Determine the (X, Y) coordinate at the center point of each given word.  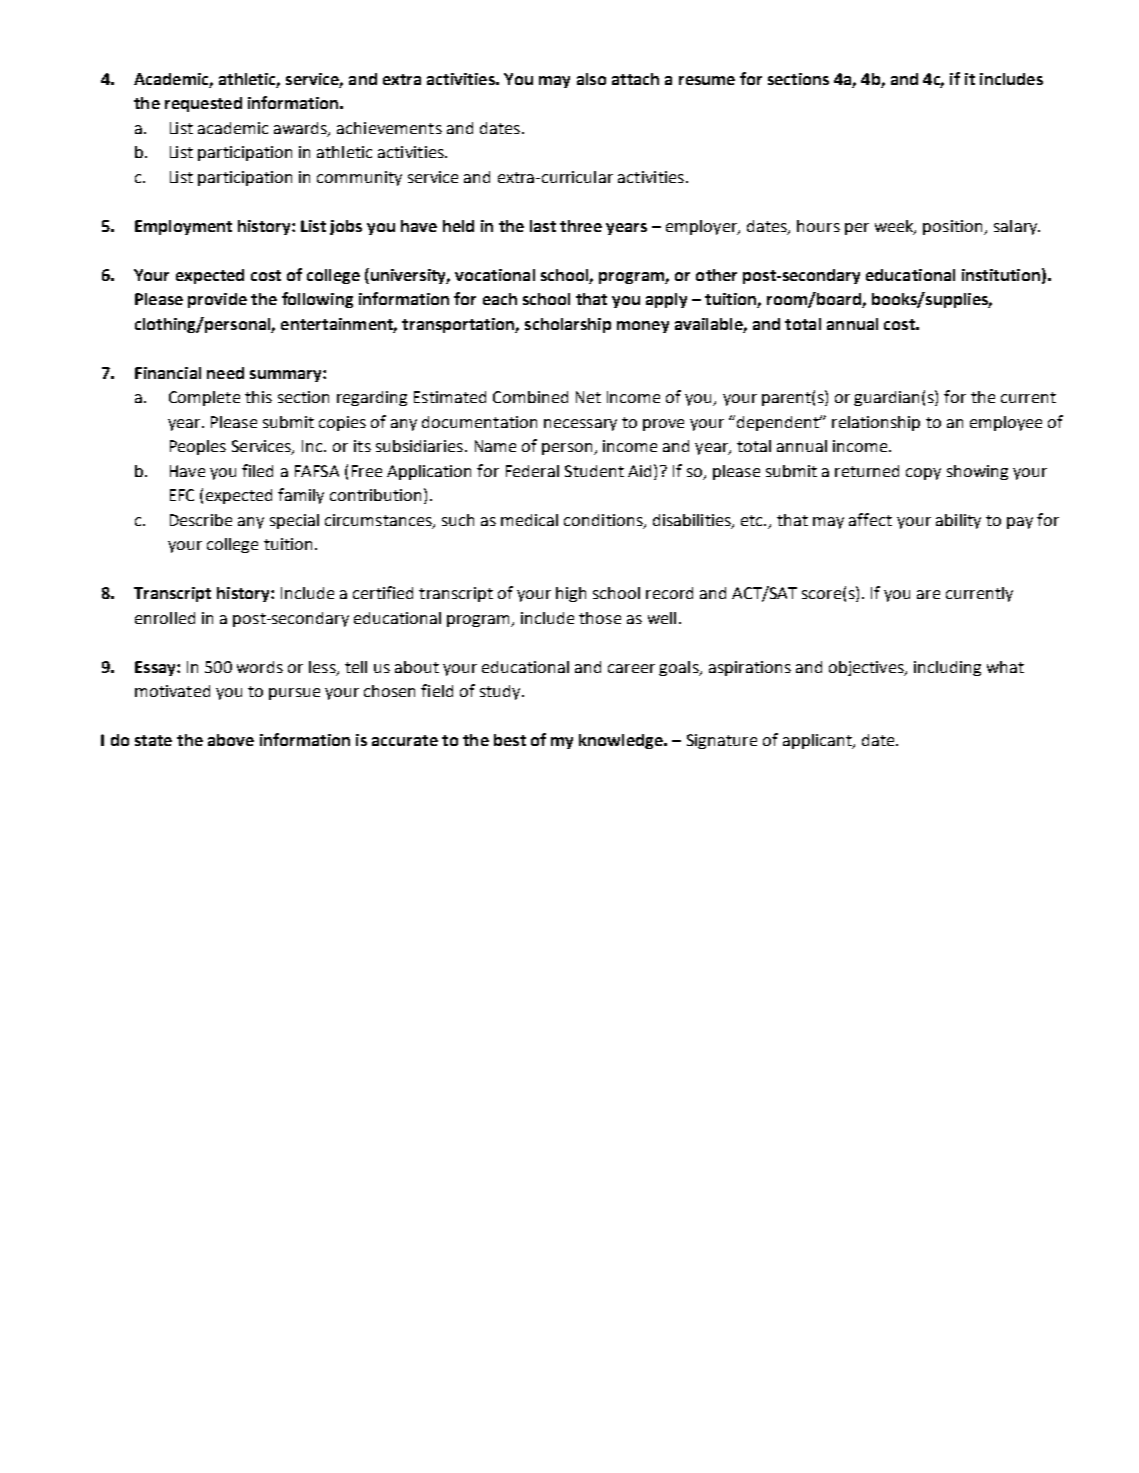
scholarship (568, 325)
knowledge (622, 741)
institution (1001, 275)
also (591, 79)
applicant (818, 741)
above (231, 740)
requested (203, 104)
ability (958, 521)
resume (707, 80)
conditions (604, 521)
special (294, 521)
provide (217, 300)
